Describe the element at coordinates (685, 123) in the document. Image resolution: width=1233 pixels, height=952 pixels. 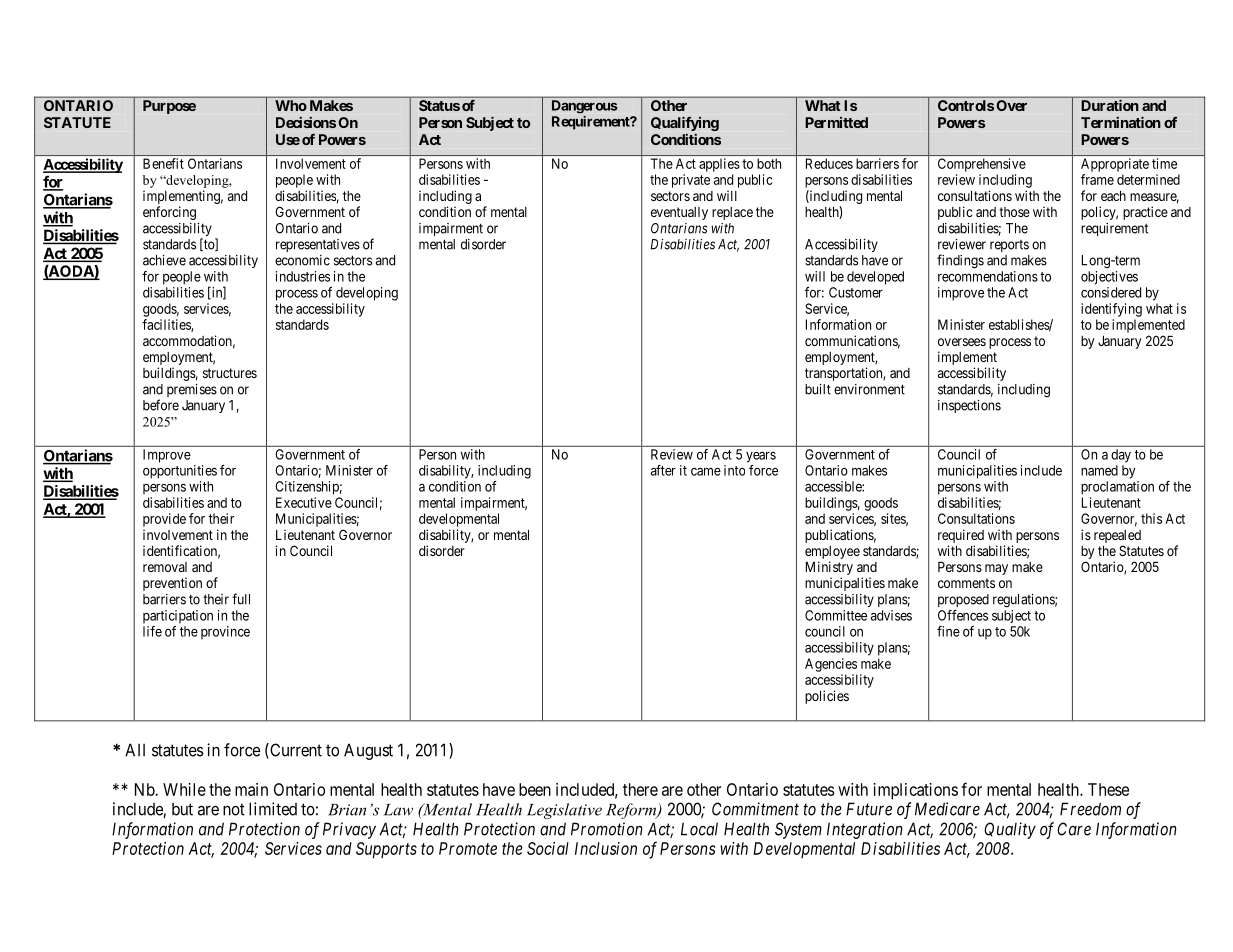
I see `Qualifying` at that location.
